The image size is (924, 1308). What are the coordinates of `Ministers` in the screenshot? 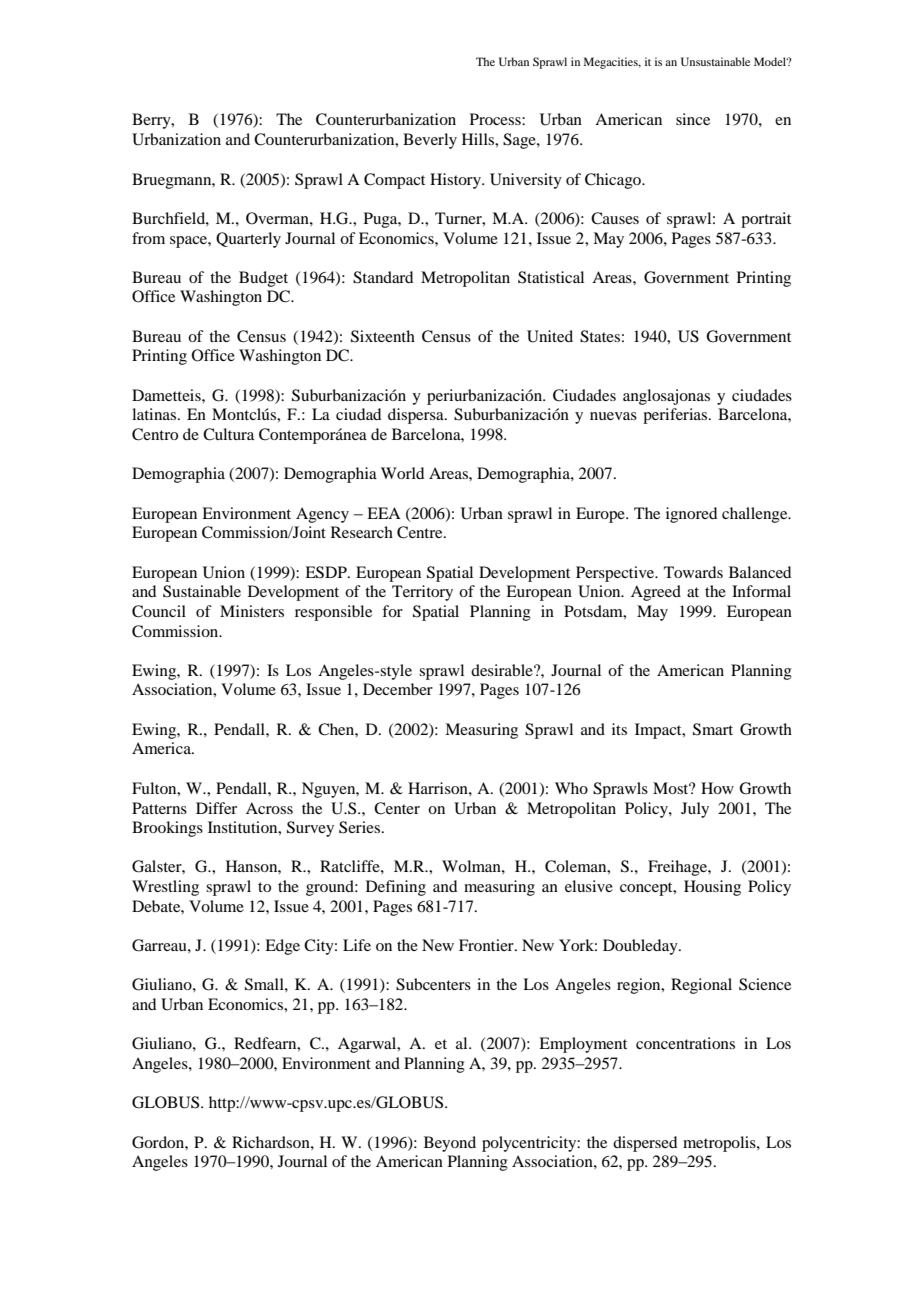 It's located at (252, 611).
